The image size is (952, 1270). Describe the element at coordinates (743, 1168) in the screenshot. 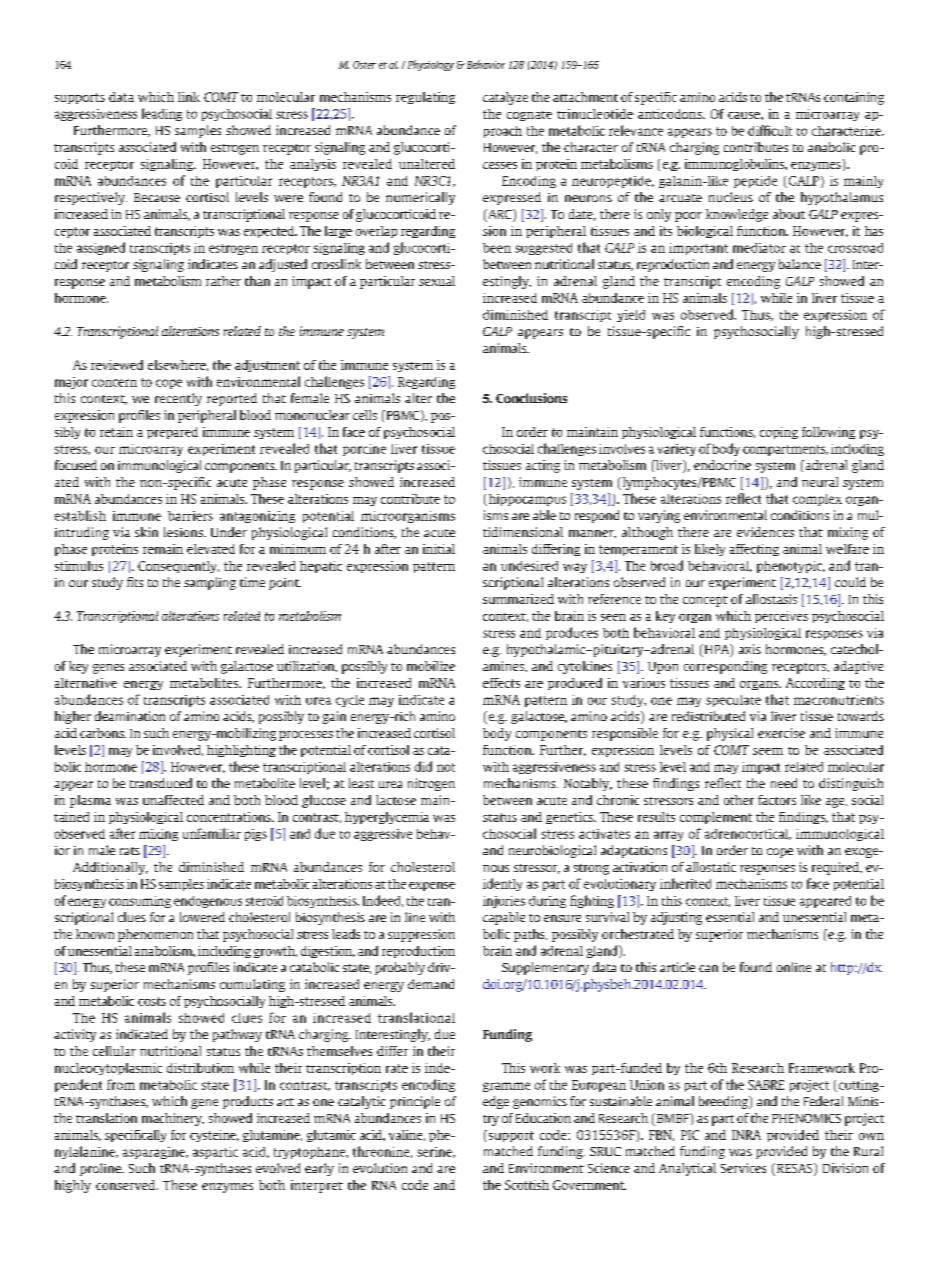

I see `Services` at that location.
